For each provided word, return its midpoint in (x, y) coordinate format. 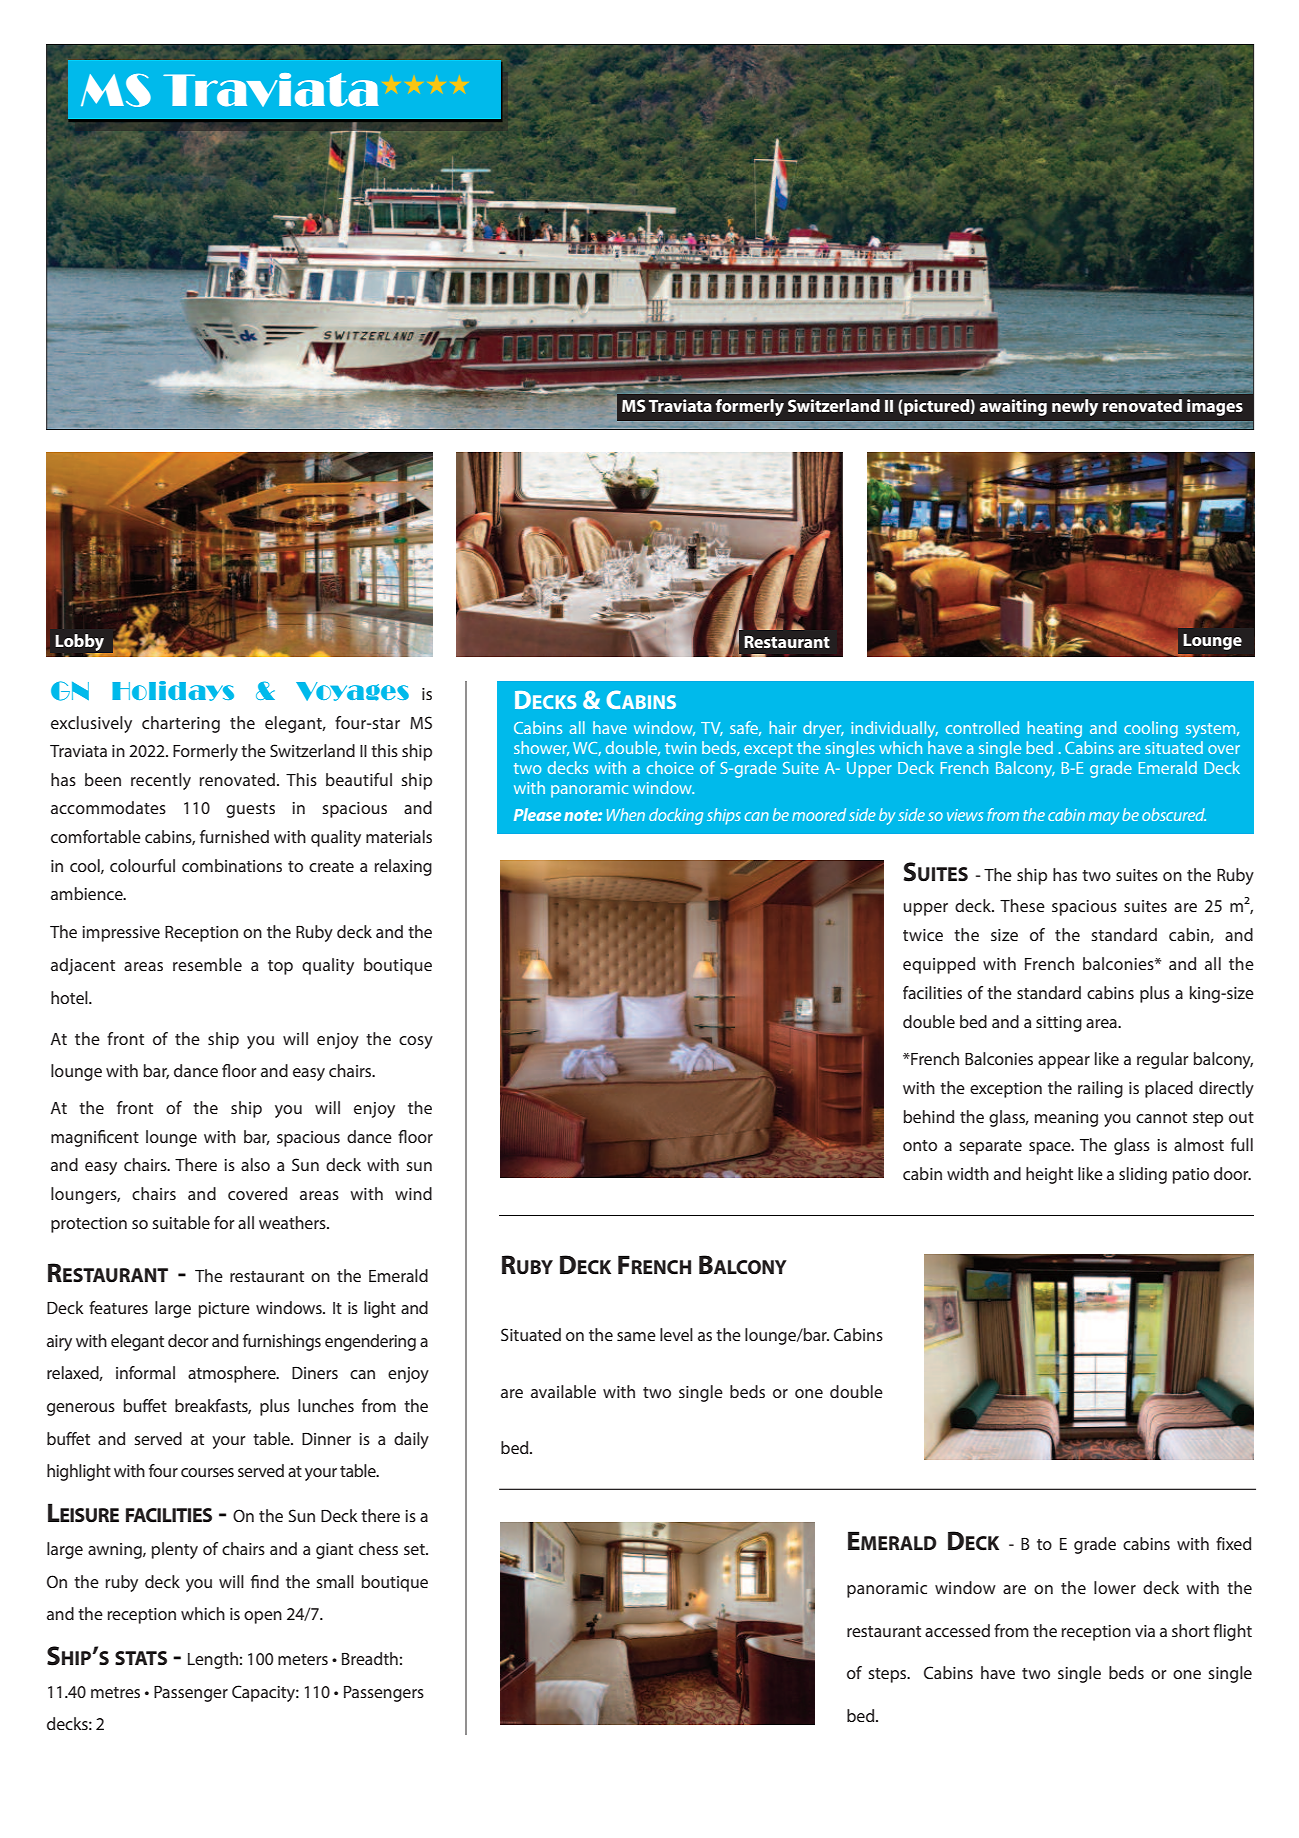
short (1191, 1630)
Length (213, 1660)
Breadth (370, 1658)
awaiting (1013, 407)
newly (1075, 407)
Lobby (81, 644)
